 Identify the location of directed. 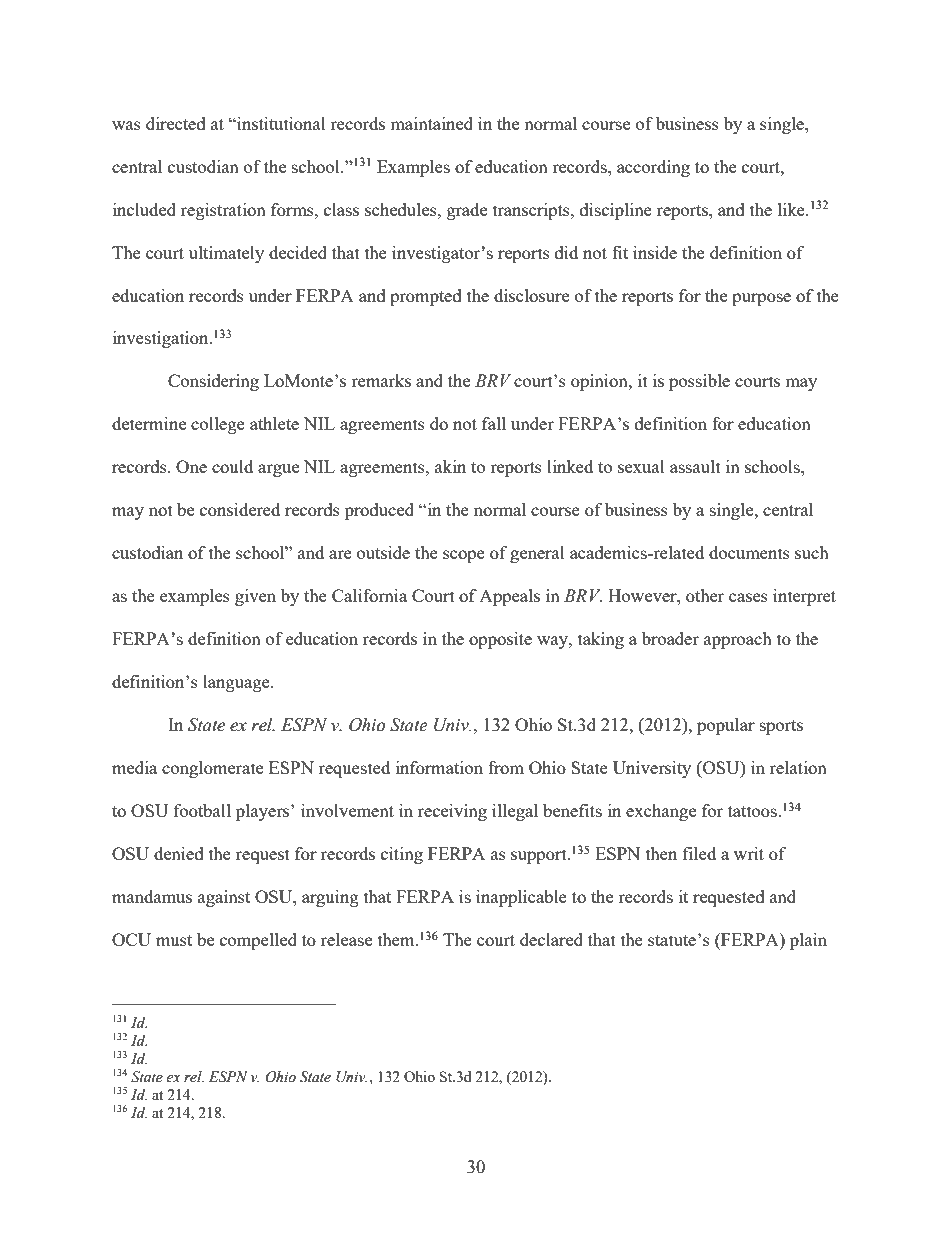
(176, 123).
